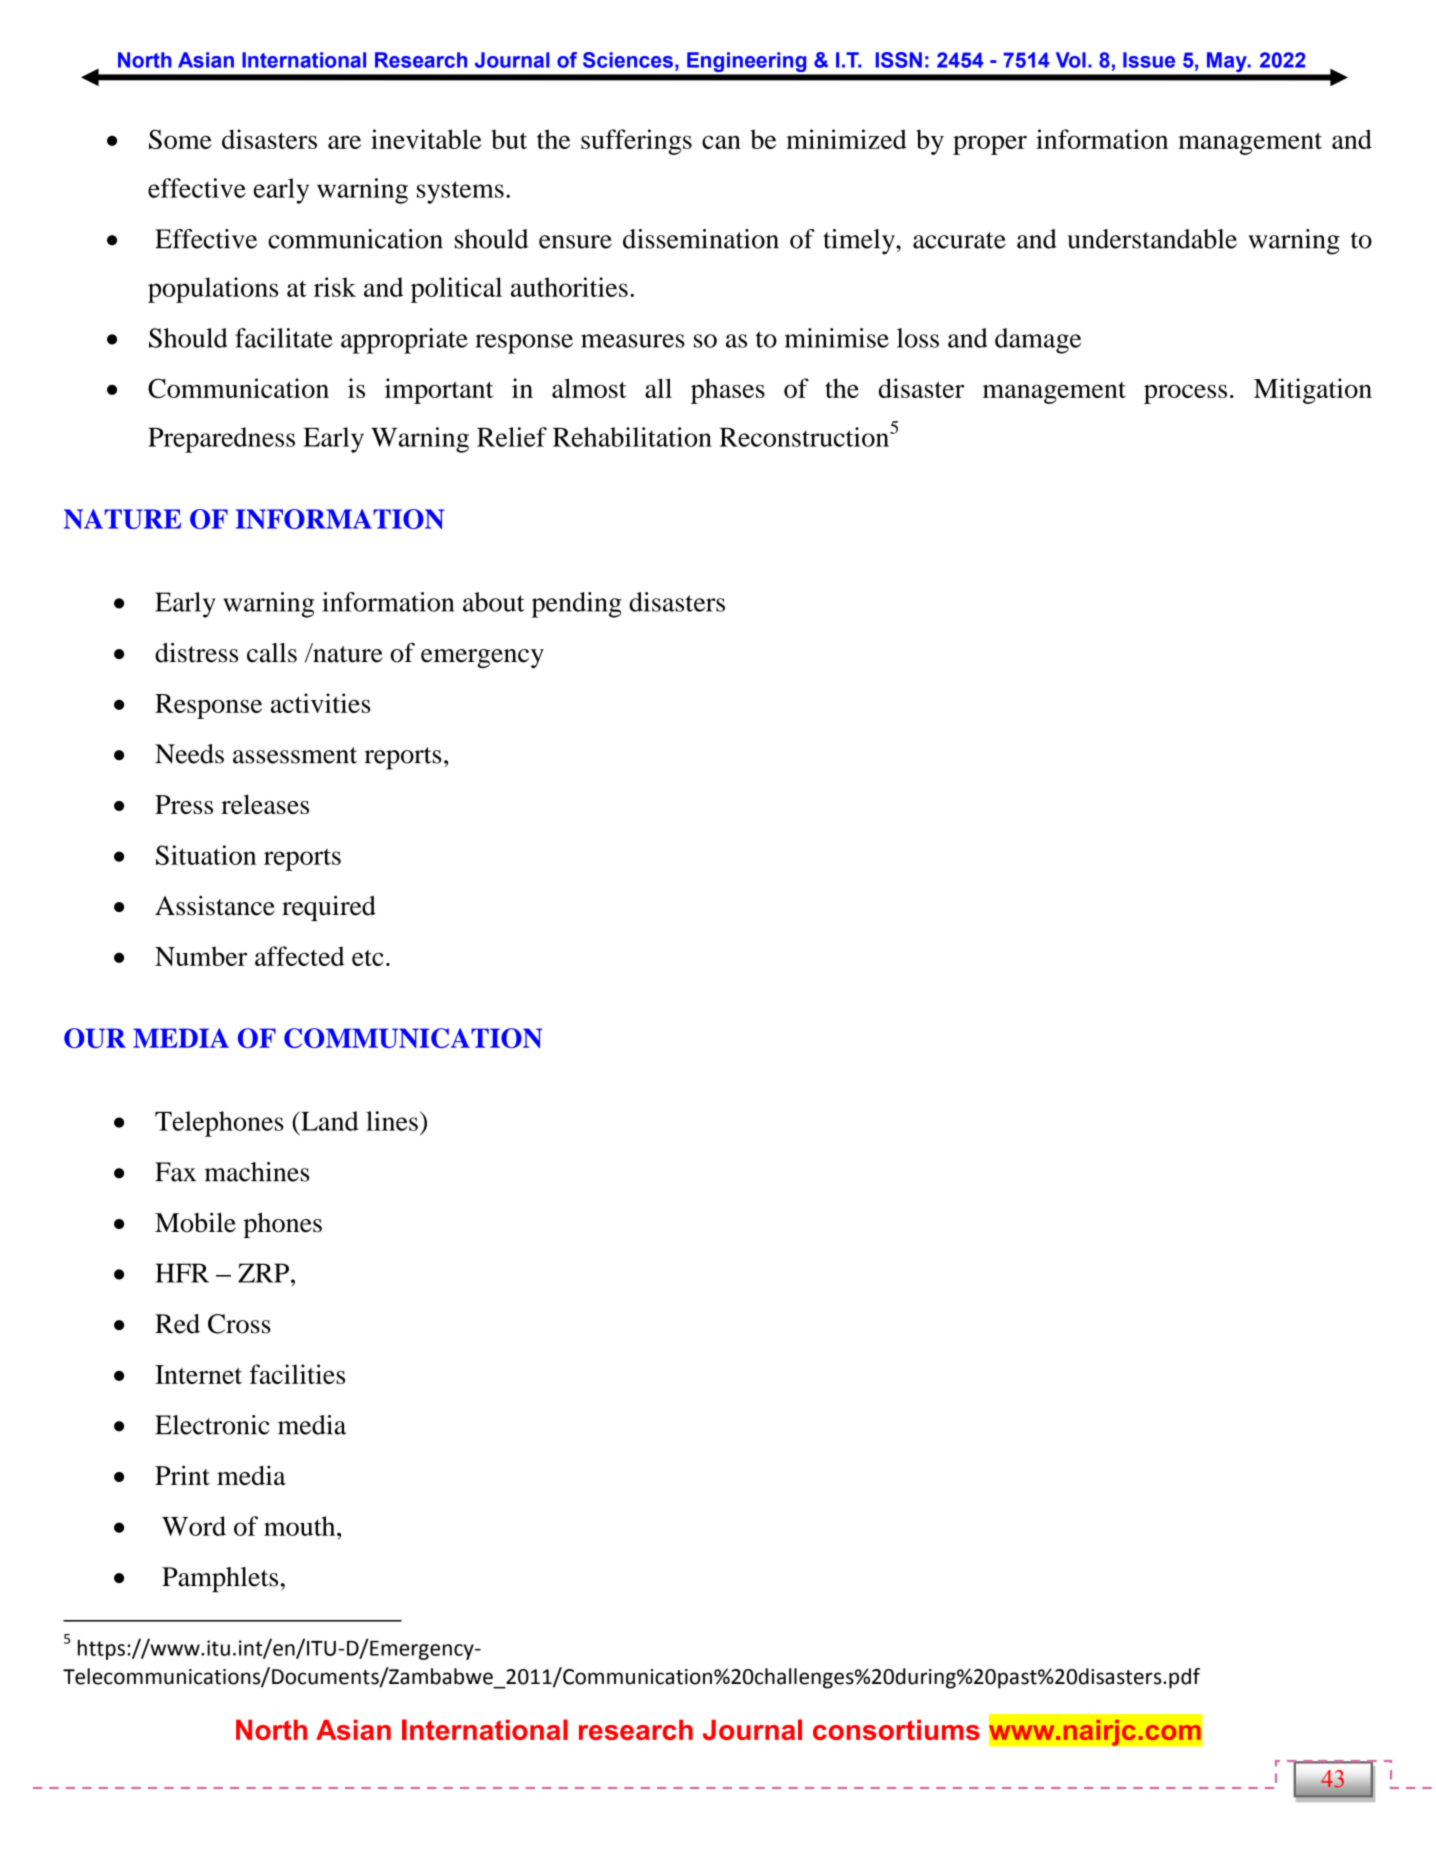  What do you see at coordinates (297, 1374) in the screenshot?
I see `facilities` at bounding box center [297, 1374].
